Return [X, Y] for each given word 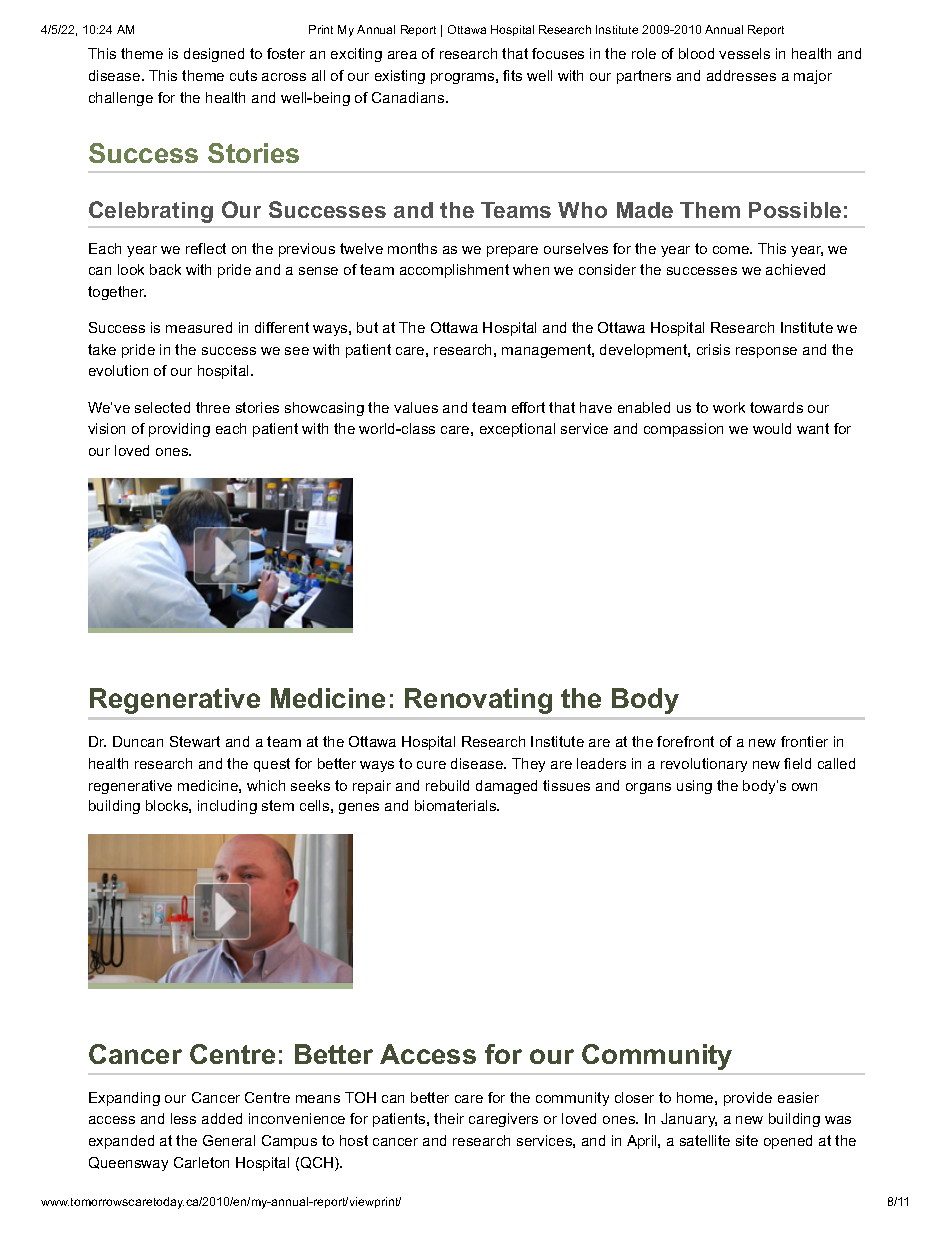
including [227, 807]
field [797, 763]
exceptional [517, 430]
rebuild [447, 785]
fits [512, 75]
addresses [741, 75]
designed [214, 55]
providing [179, 430]
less [183, 1118]
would [772, 428]
